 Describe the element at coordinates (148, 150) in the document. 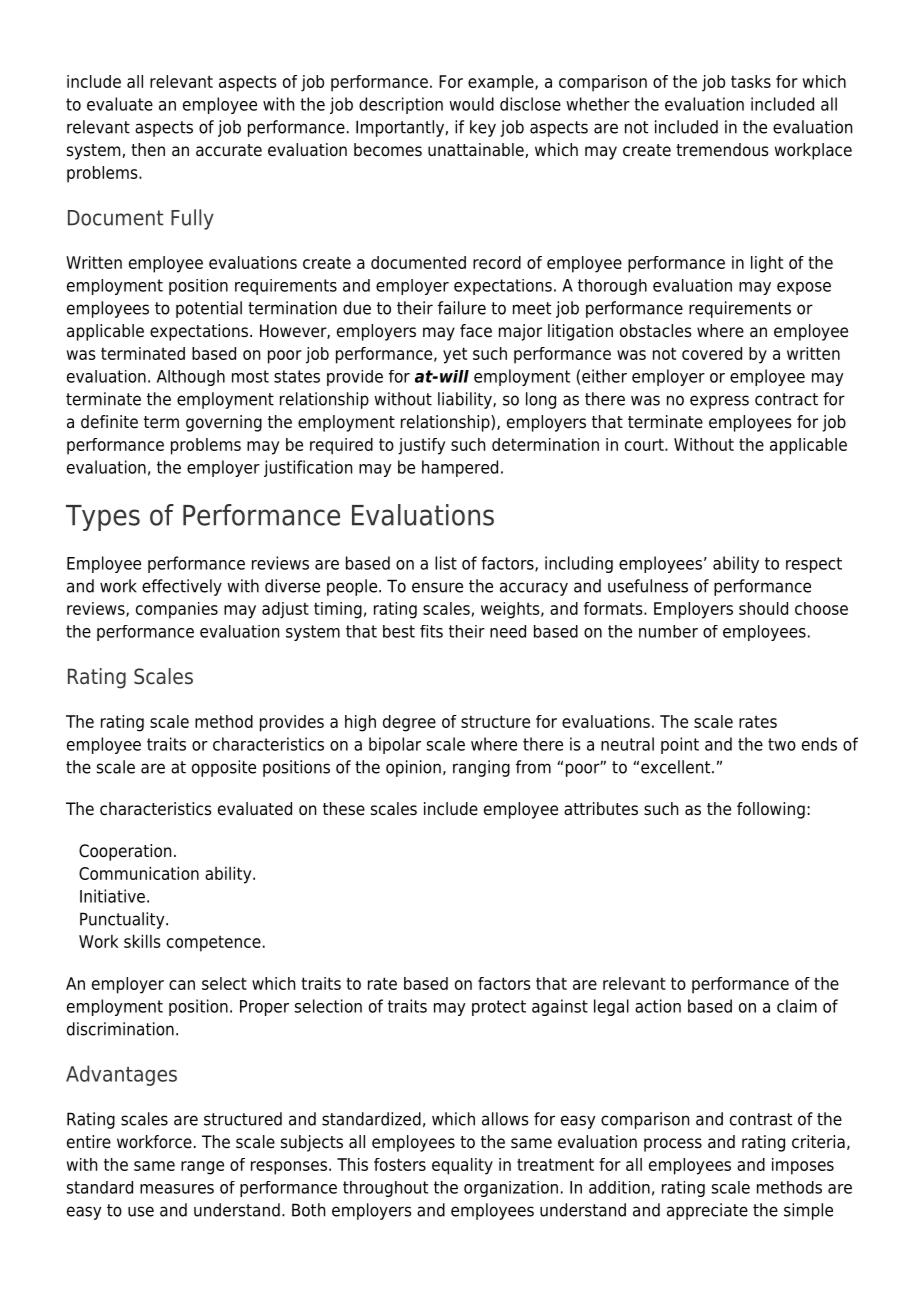

I see `then` at that location.
